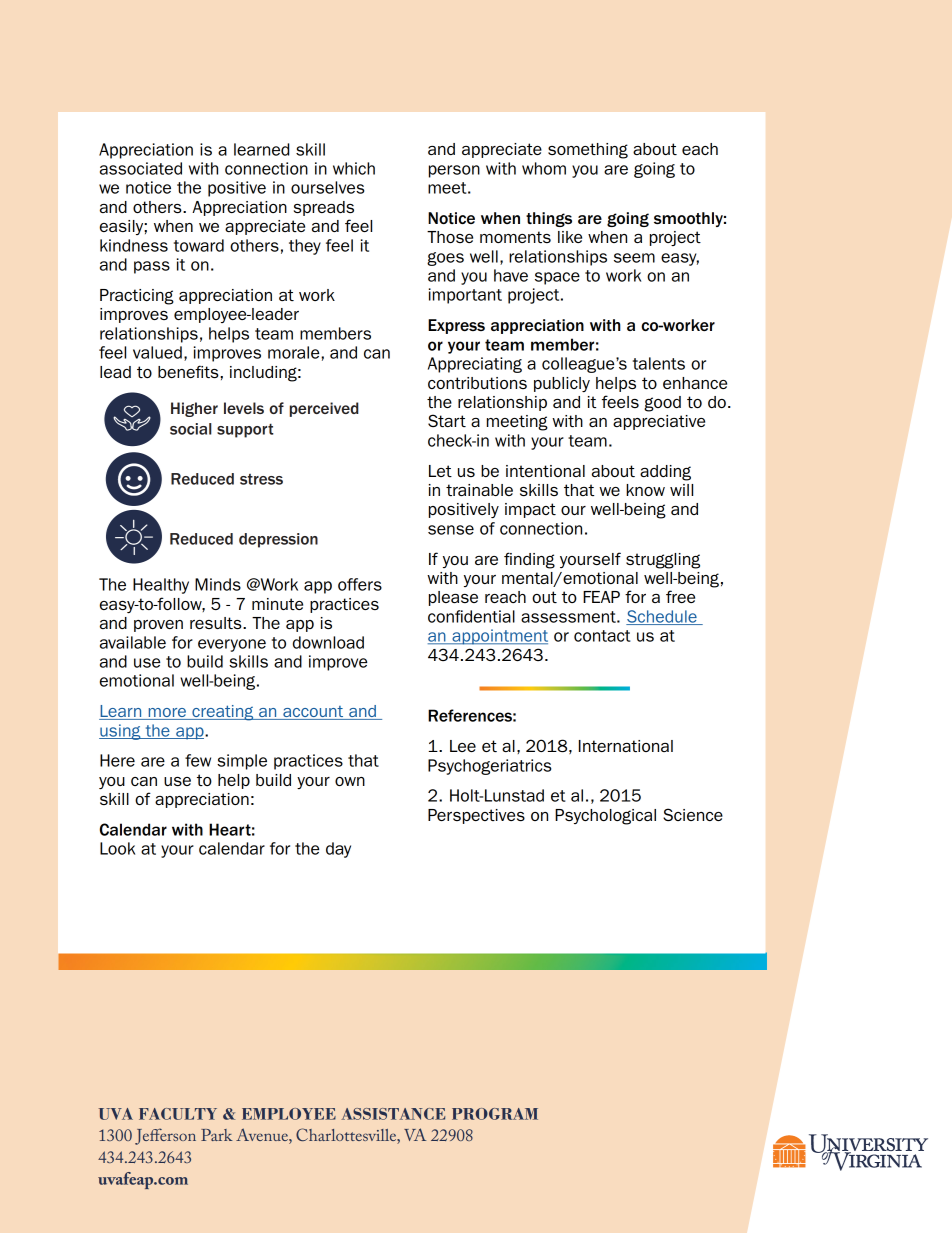  What do you see at coordinates (178, 1114) in the document?
I see `FACULTY` at bounding box center [178, 1114].
